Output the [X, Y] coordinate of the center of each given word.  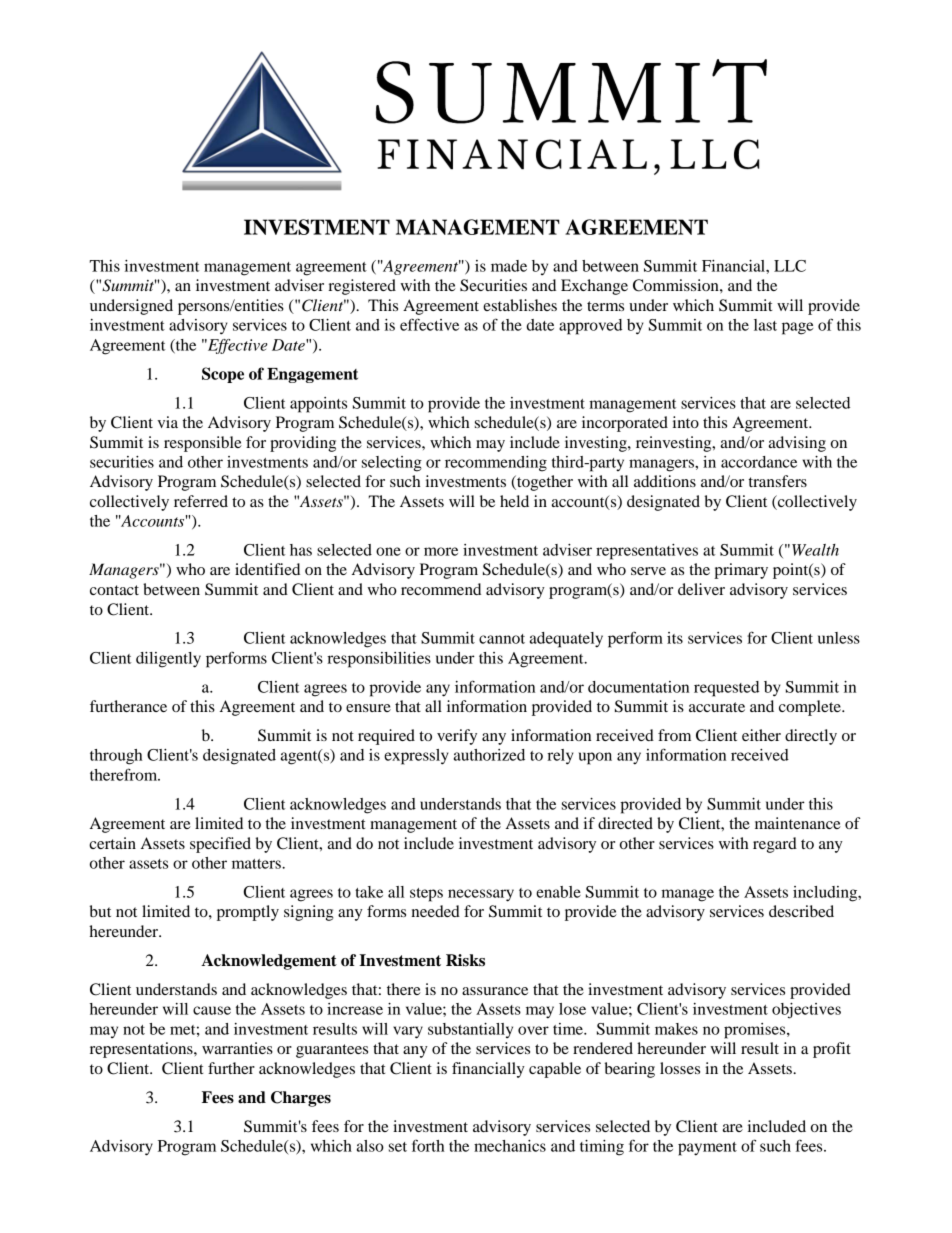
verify [457, 737]
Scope [223, 375]
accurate [717, 707]
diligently [168, 660]
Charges [301, 1099]
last [765, 325]
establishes [520, 305]
